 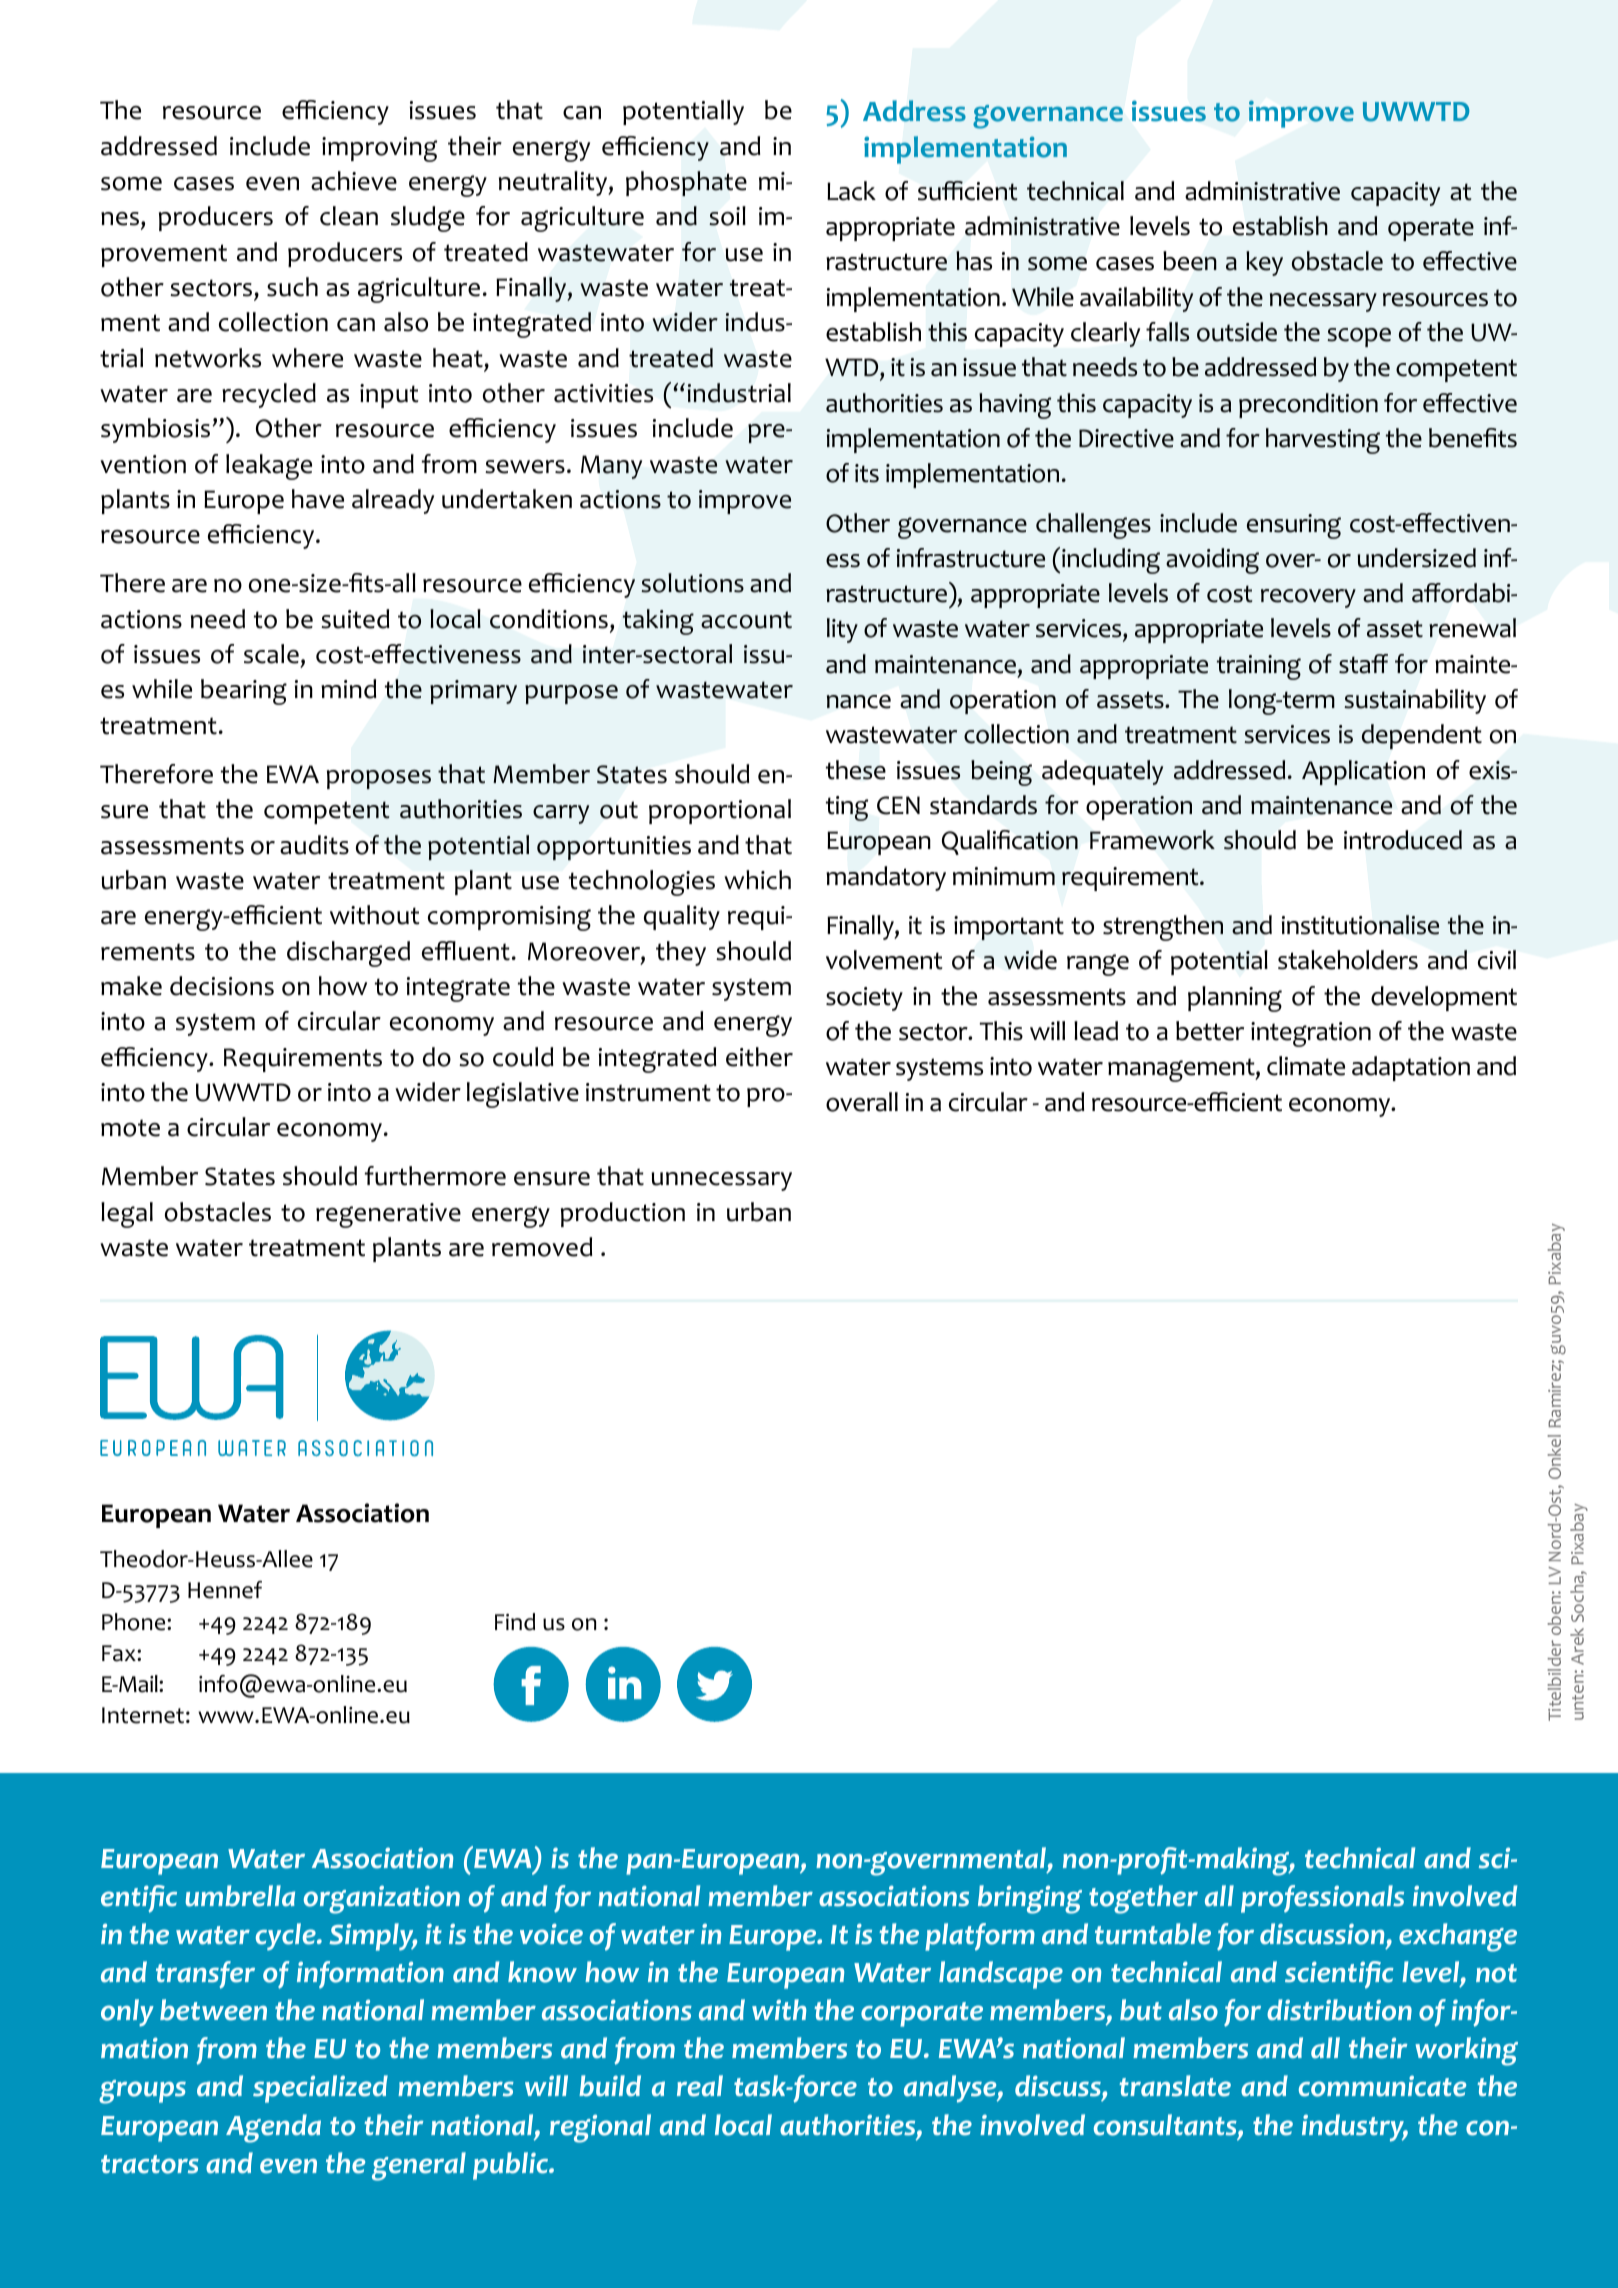 What do you see at coordinates (120, 1653) in the screenshot?
I see `Fax` at bounding box center [120, 1653].
